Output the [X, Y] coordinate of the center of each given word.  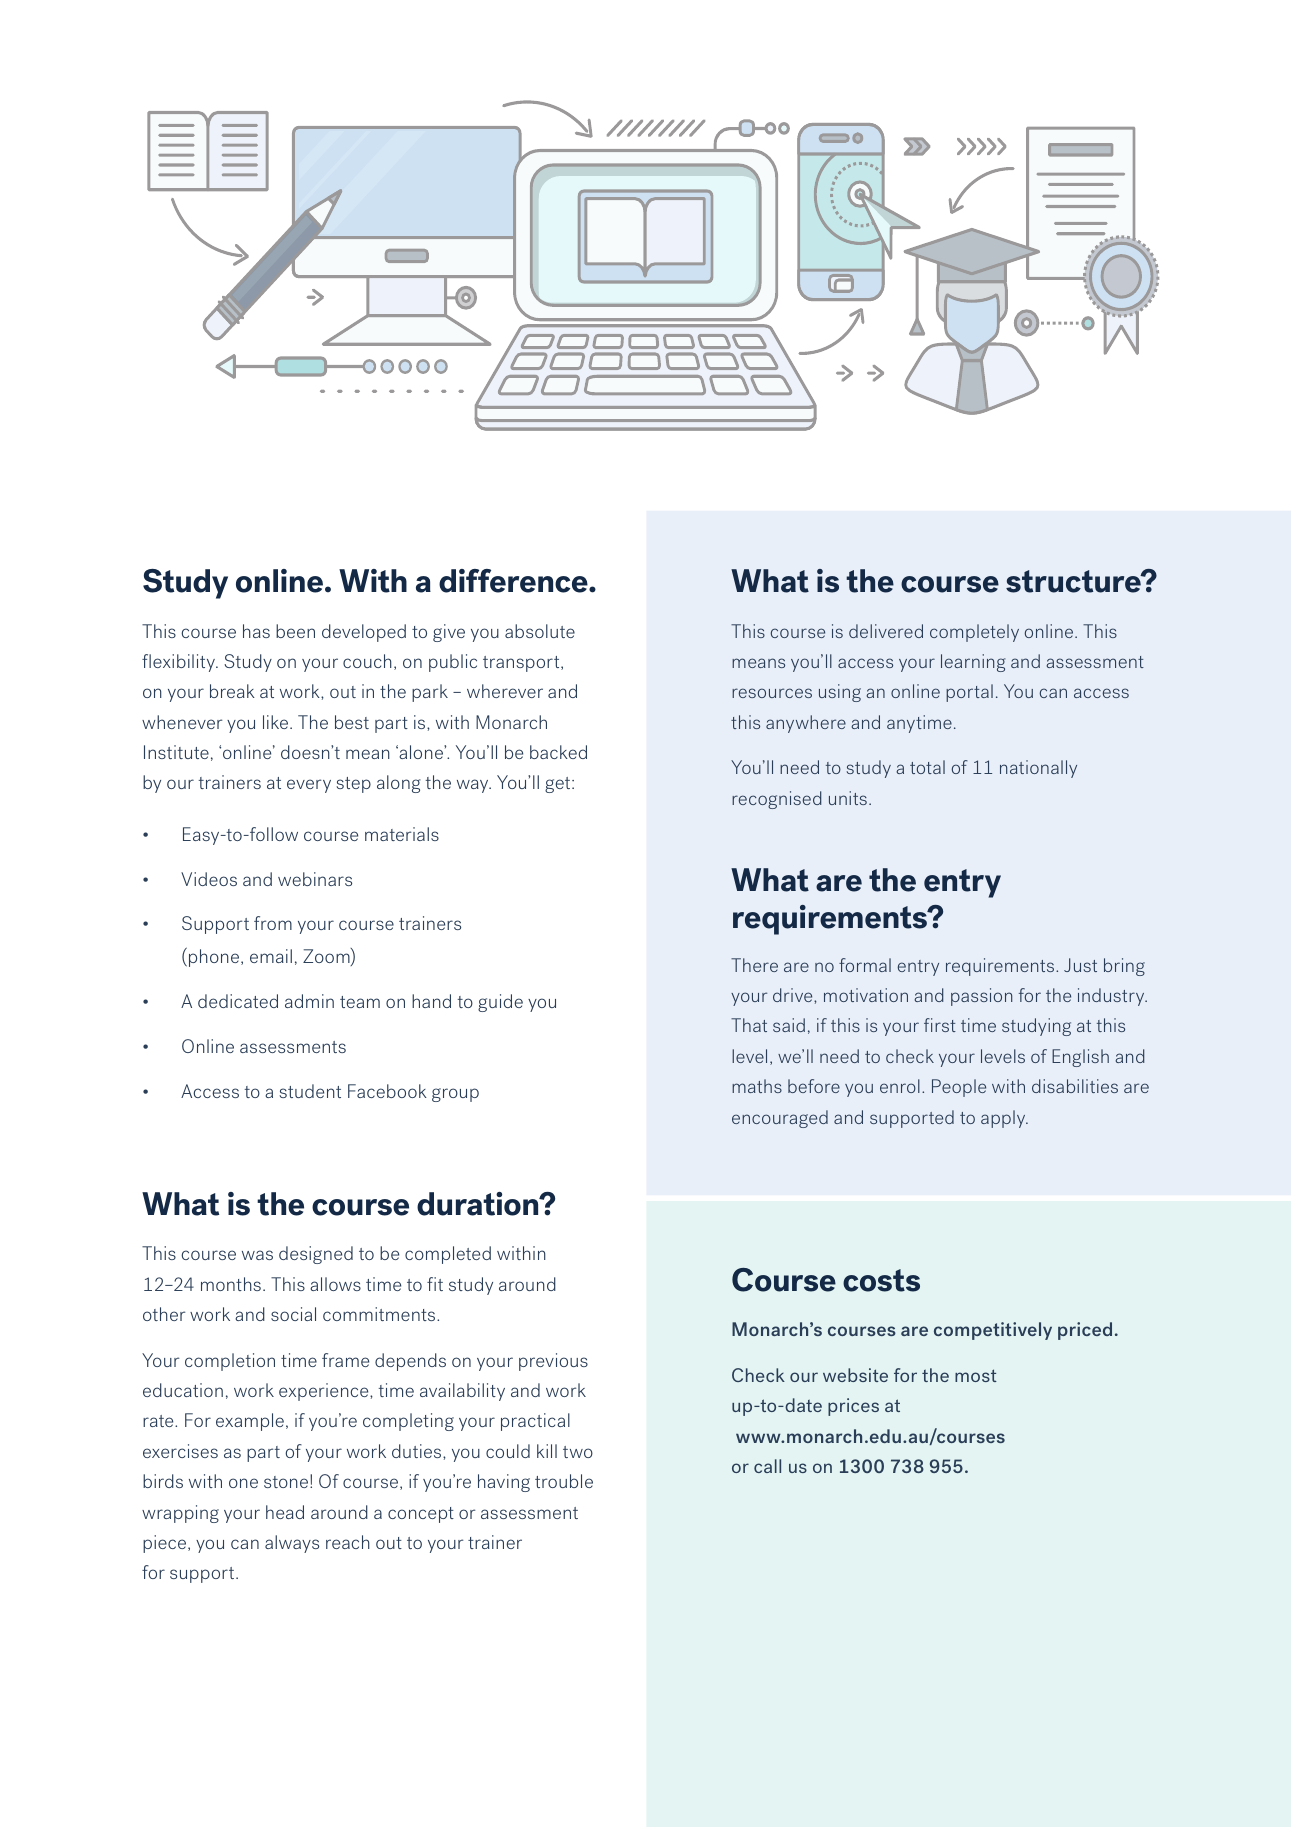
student [310, 1091]
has [256, 631]
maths [757, 1086]
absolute [540, 631]
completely [974, 633]
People [959, 1088]
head [285, 1512]
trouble [564, 1481]
